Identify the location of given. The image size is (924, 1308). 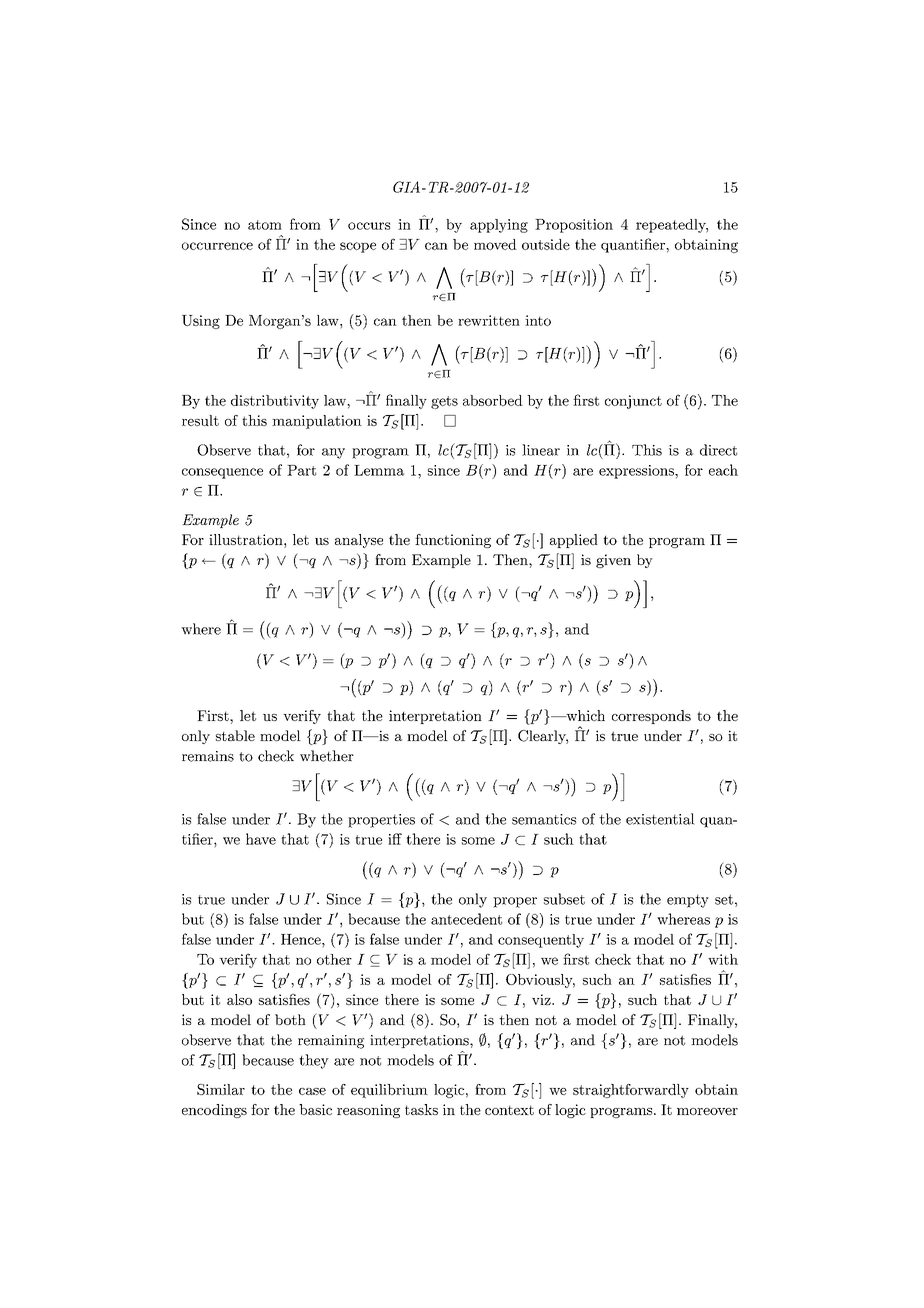
(613, 561).
